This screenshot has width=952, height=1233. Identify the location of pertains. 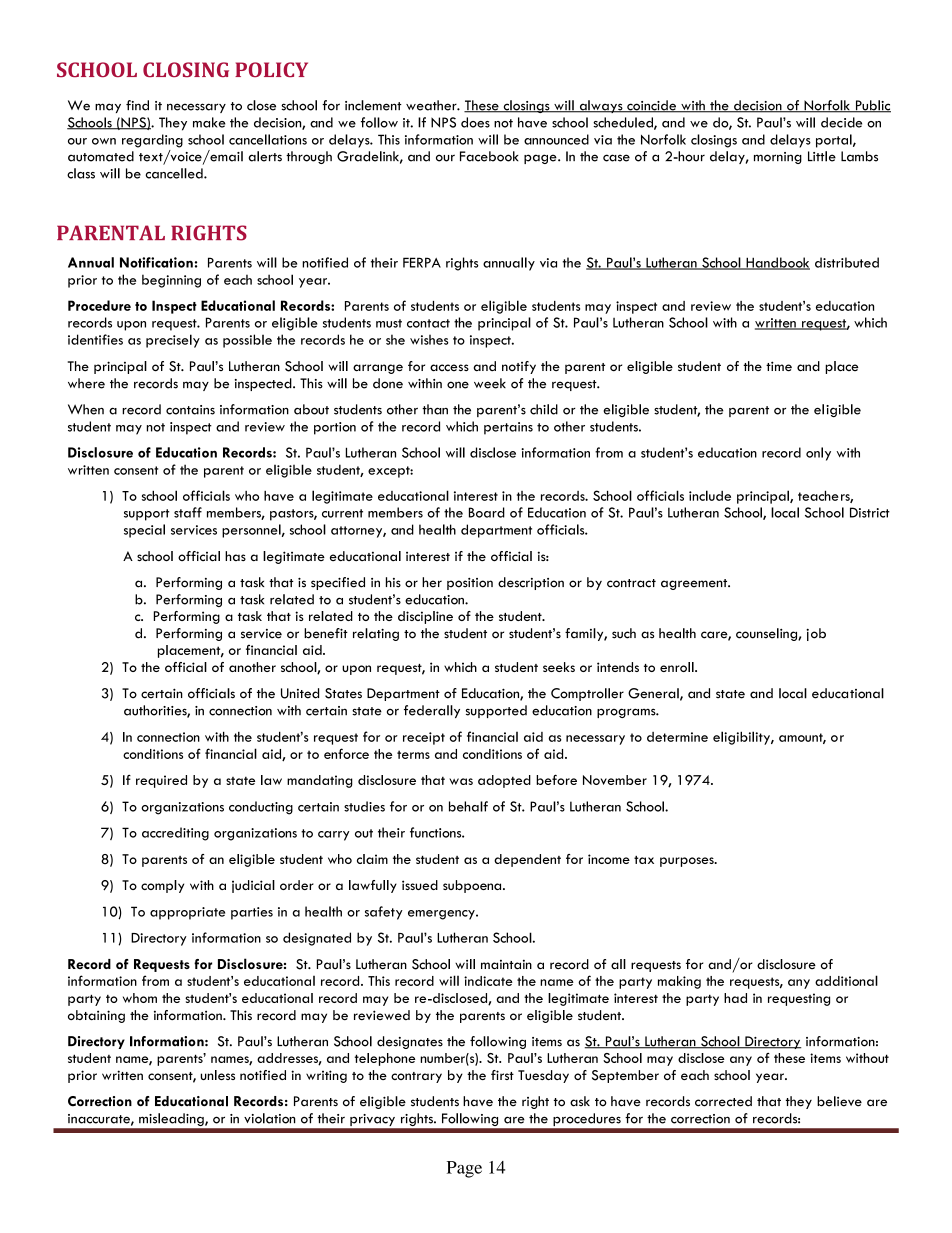
(508, 428).
